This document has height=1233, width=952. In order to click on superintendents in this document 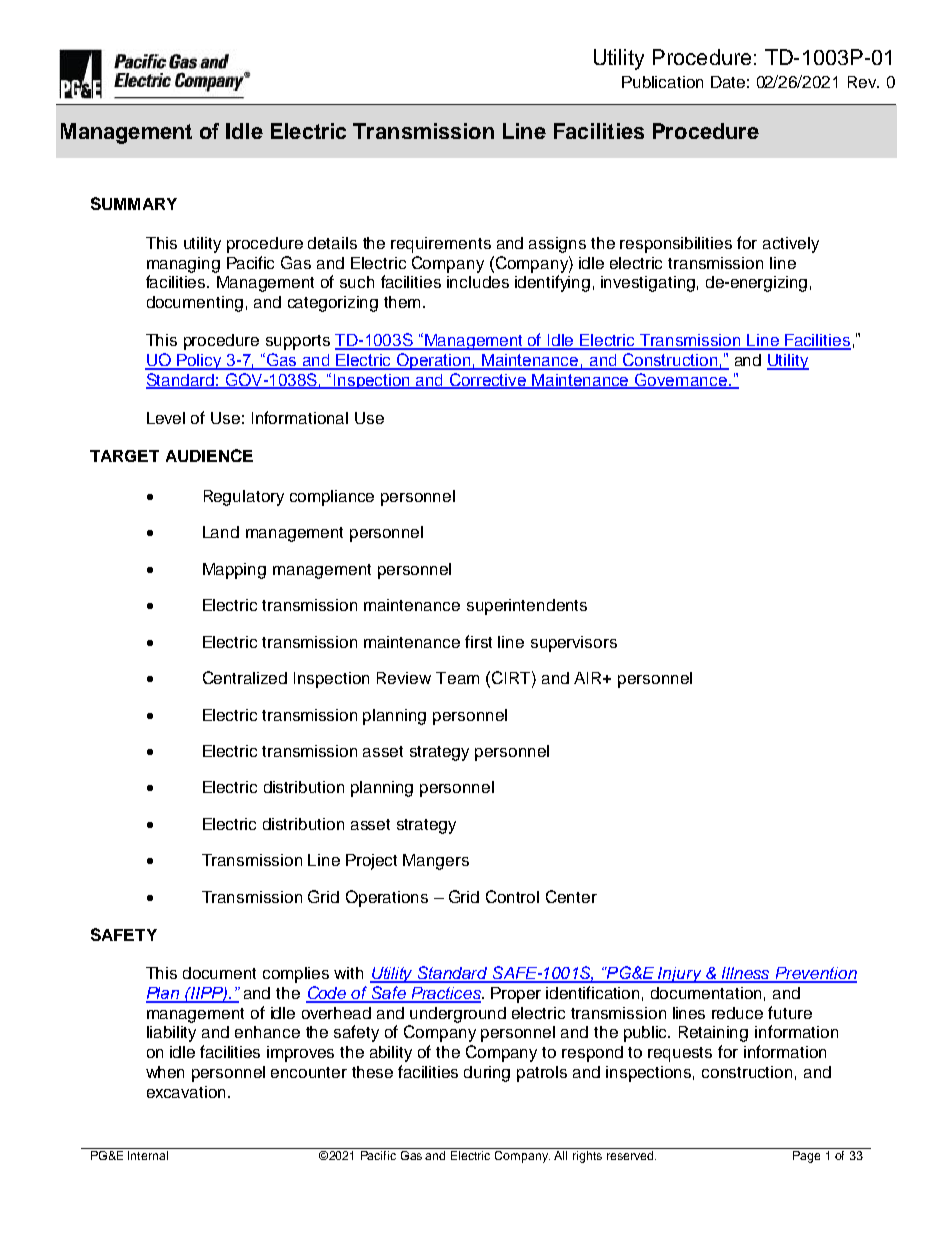, I will do `click(527, 607)`.
